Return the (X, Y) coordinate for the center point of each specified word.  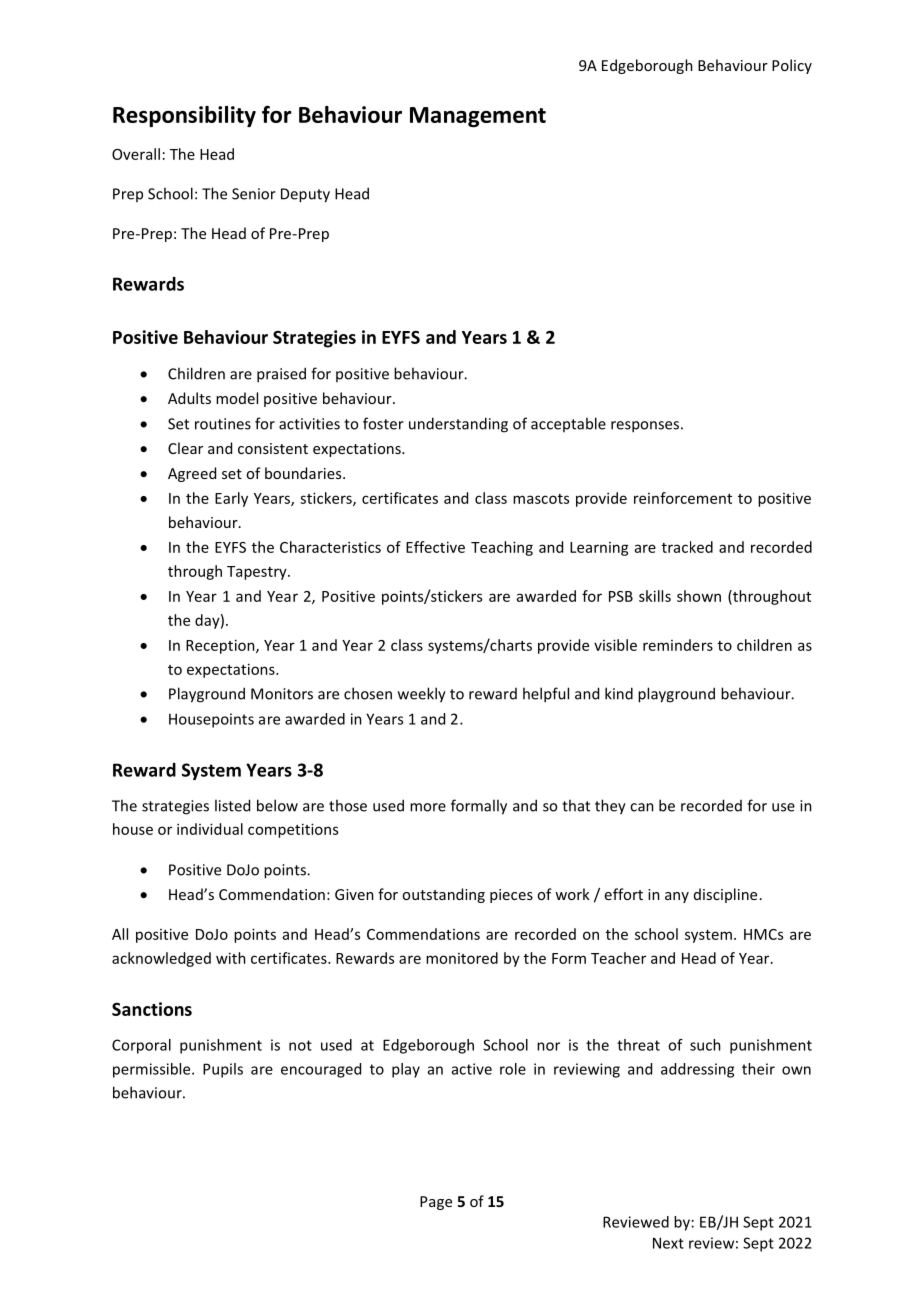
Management (478, 117)
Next (668, 1243)
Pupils (223, 1070)
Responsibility (184, 116)
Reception (221, 646)
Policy (792, 66)
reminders (678, 645)
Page (436, 1203)
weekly (422, 695)
